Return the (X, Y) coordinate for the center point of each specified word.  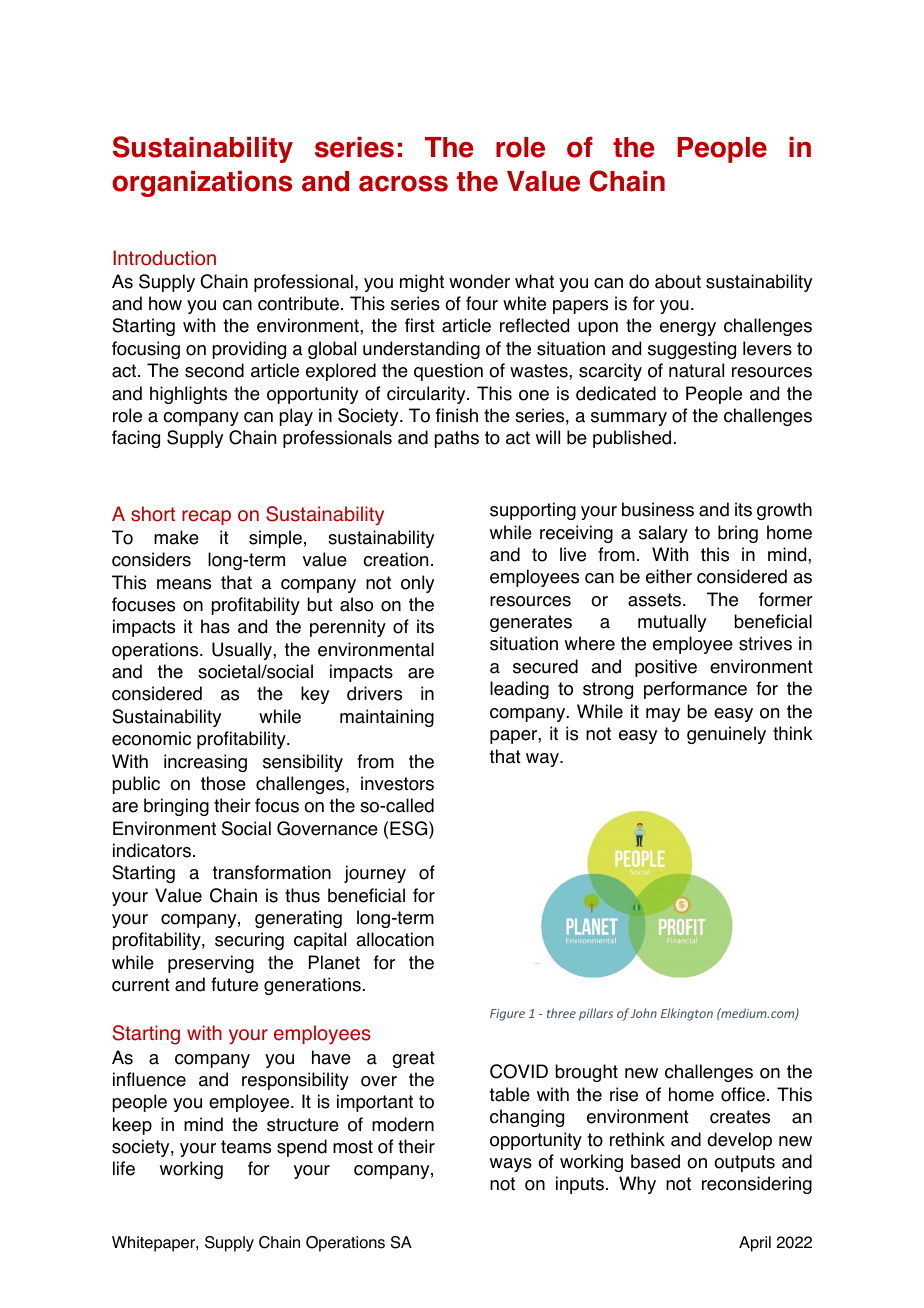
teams (246, 1147)
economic (151, 738)
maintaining (387, 718)
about (678, 281)
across (403, 183)
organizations (202, 184)
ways (511, 1165)
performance (695, 690)
